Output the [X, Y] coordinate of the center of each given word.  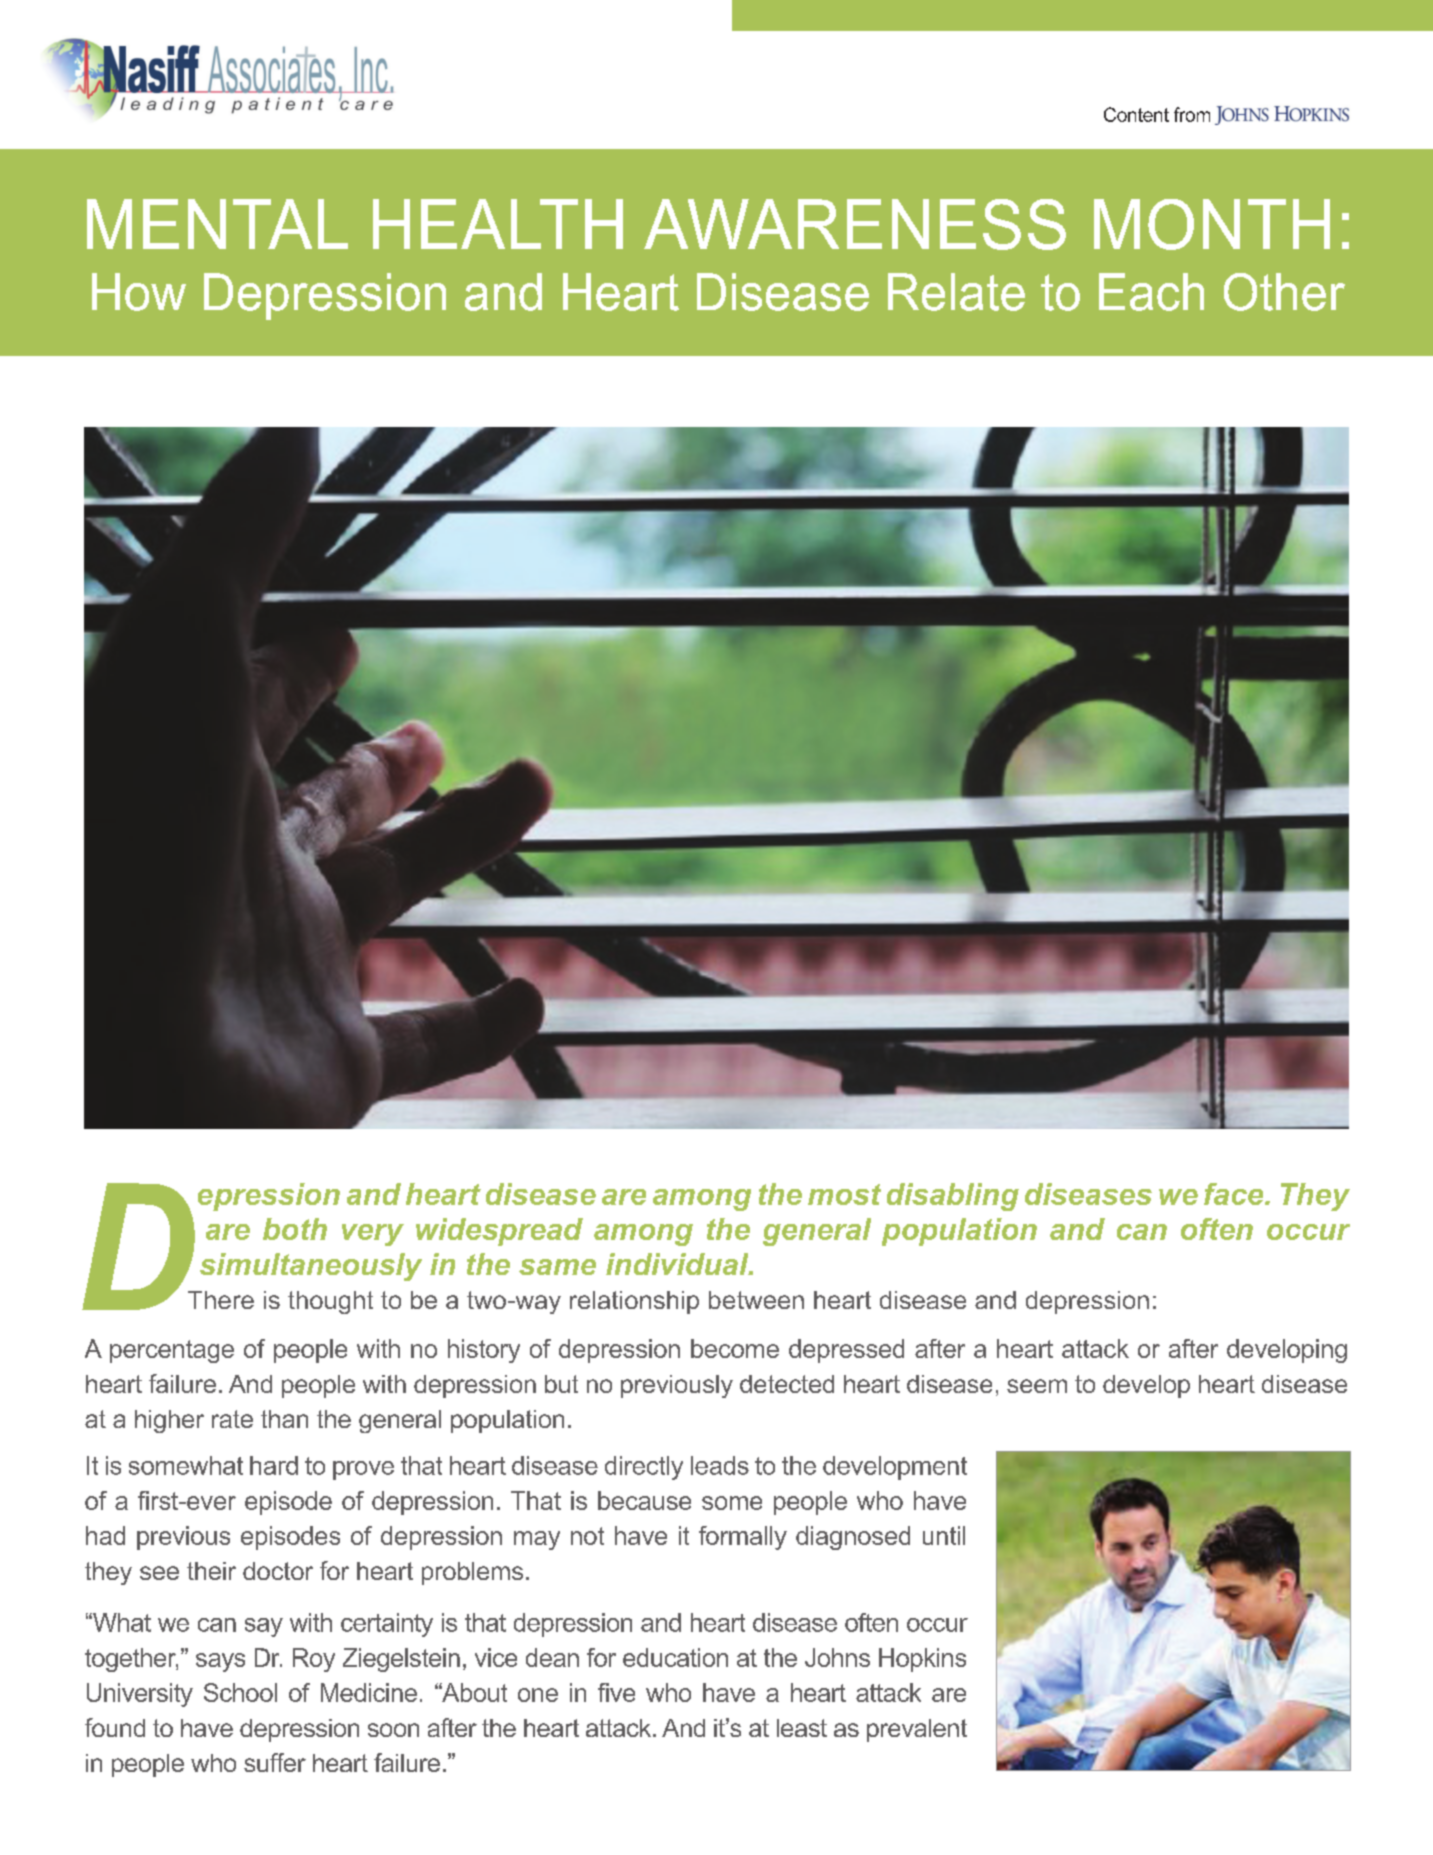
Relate [956, 292]
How [139, 292]
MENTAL [217, 224]
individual [678, 1264]
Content [1136, 114]
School [240, 1692]
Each [1151, 292]
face [1235, 1194]
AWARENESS [855, 224]
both [295, 1229]
